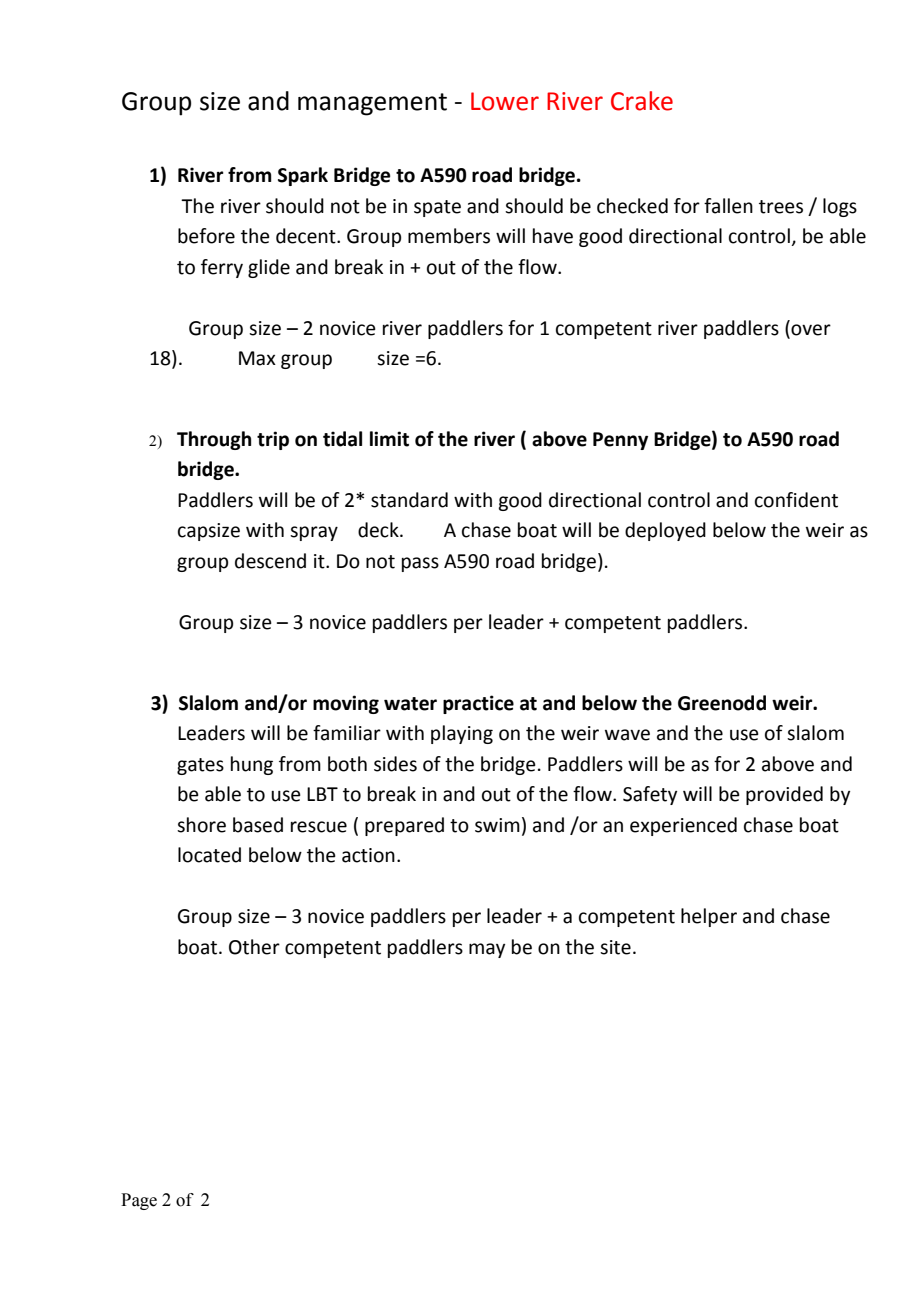  I want to click on shore, so click(201, 825).
